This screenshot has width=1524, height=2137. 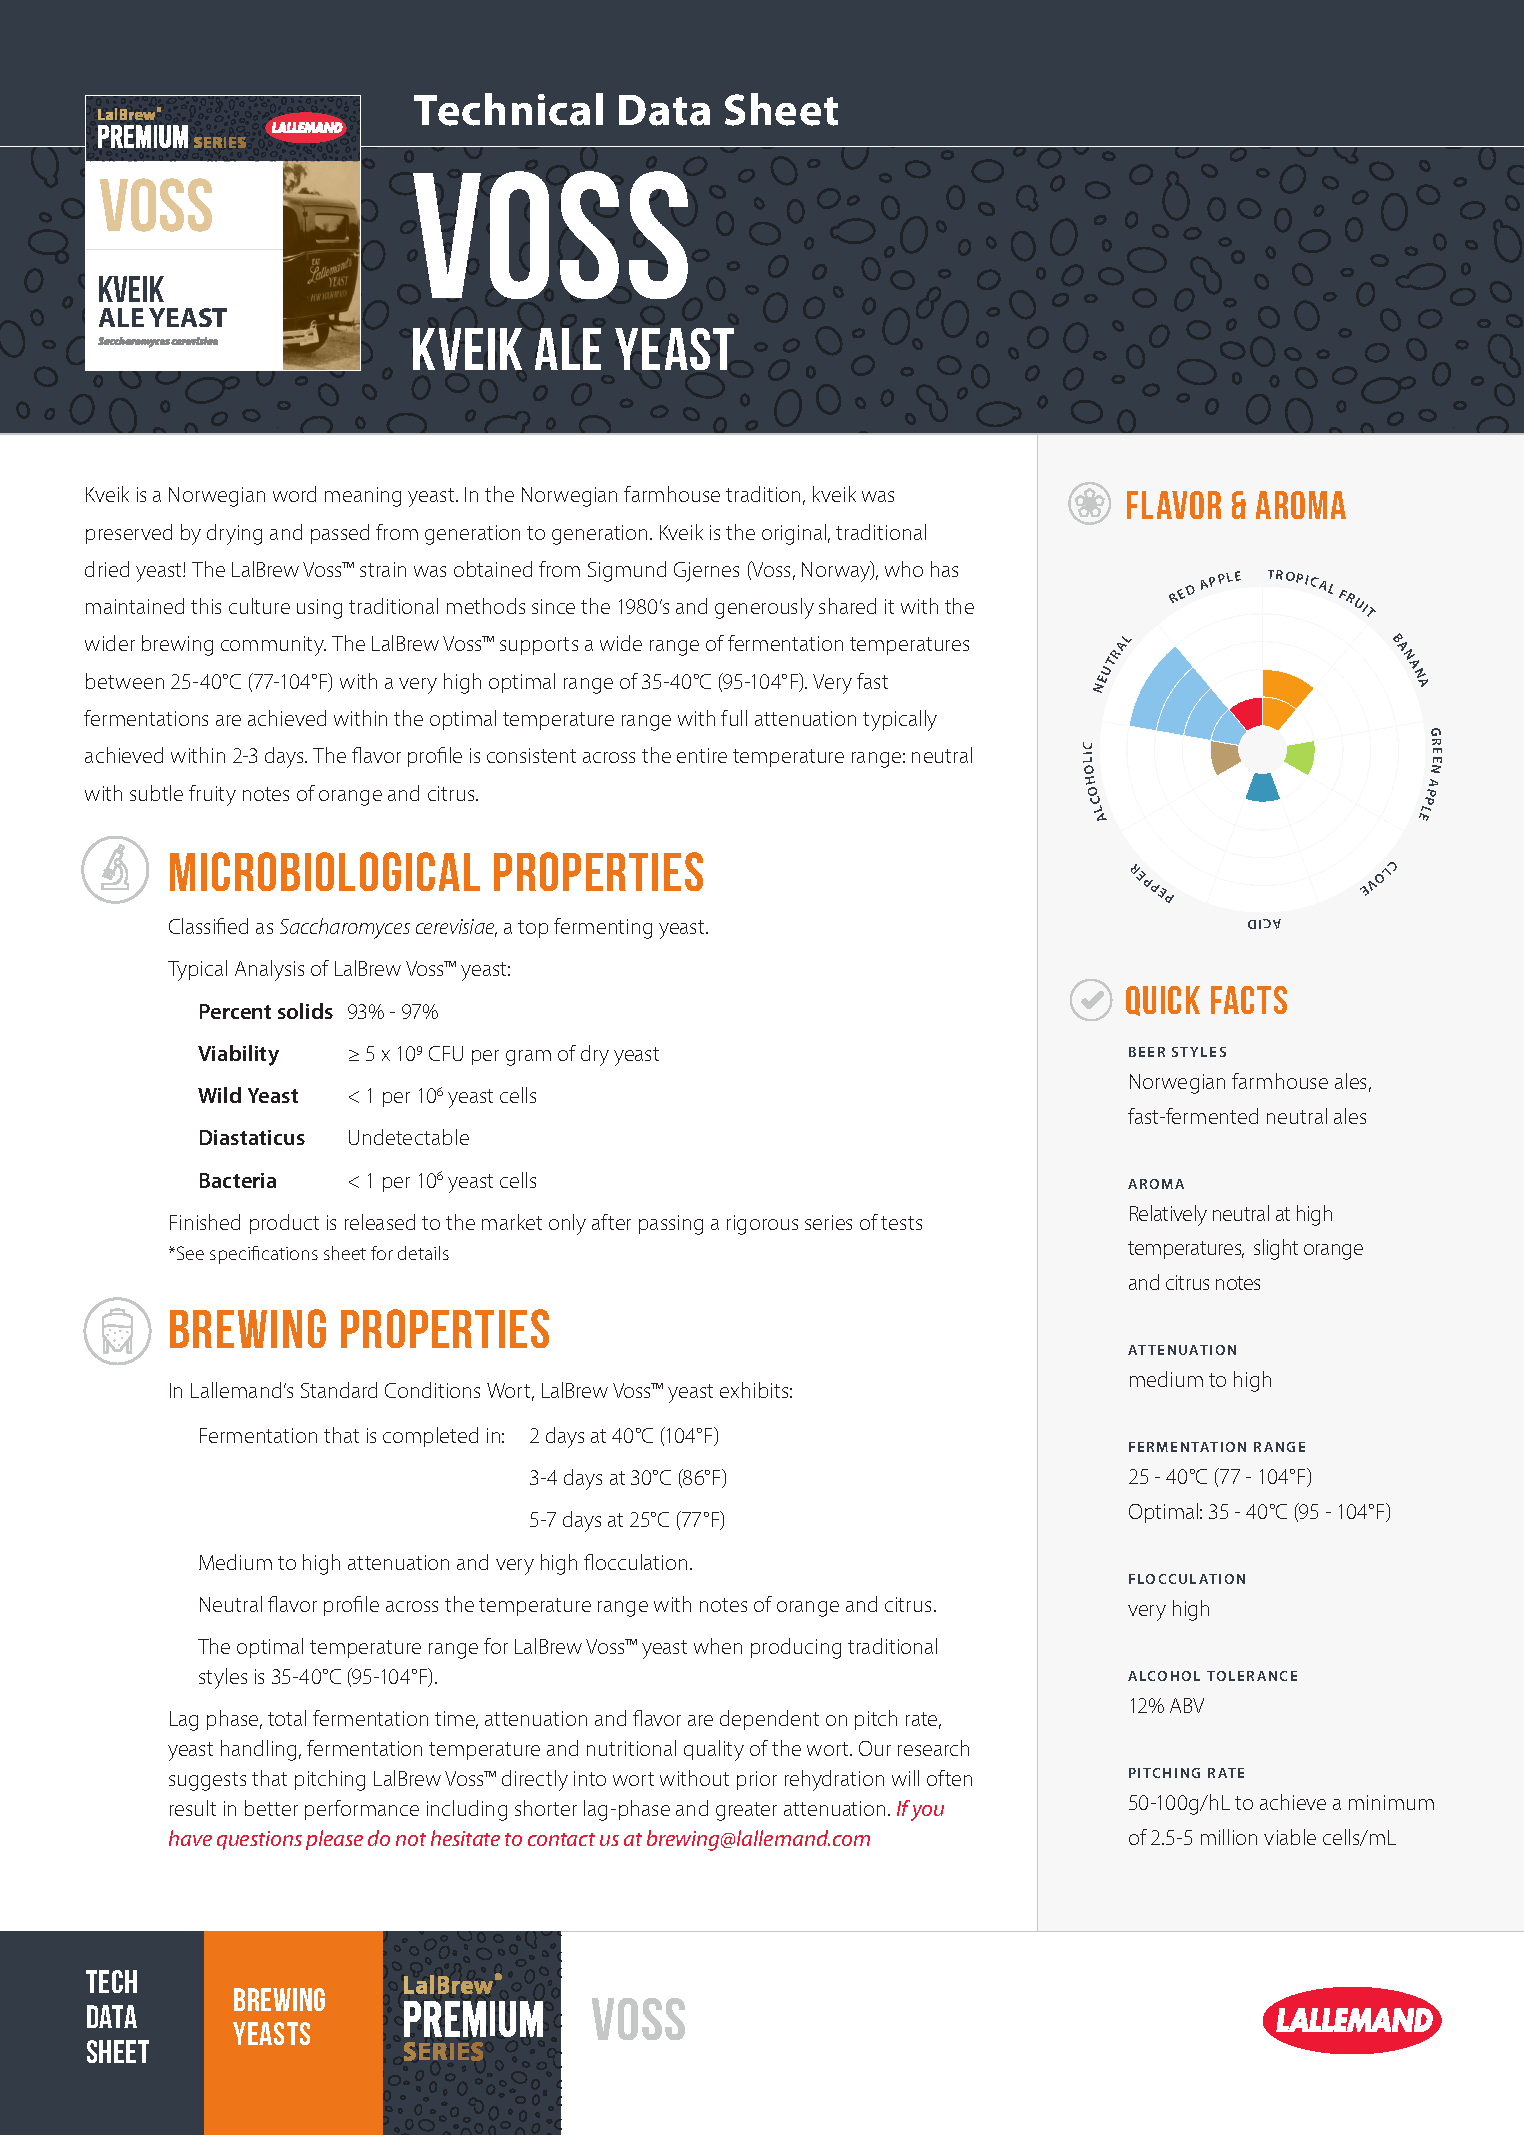 What do you see at coordinates (235, 1011) in the screenshot?
I see `Percent` at bounding box center [235, 1011].
